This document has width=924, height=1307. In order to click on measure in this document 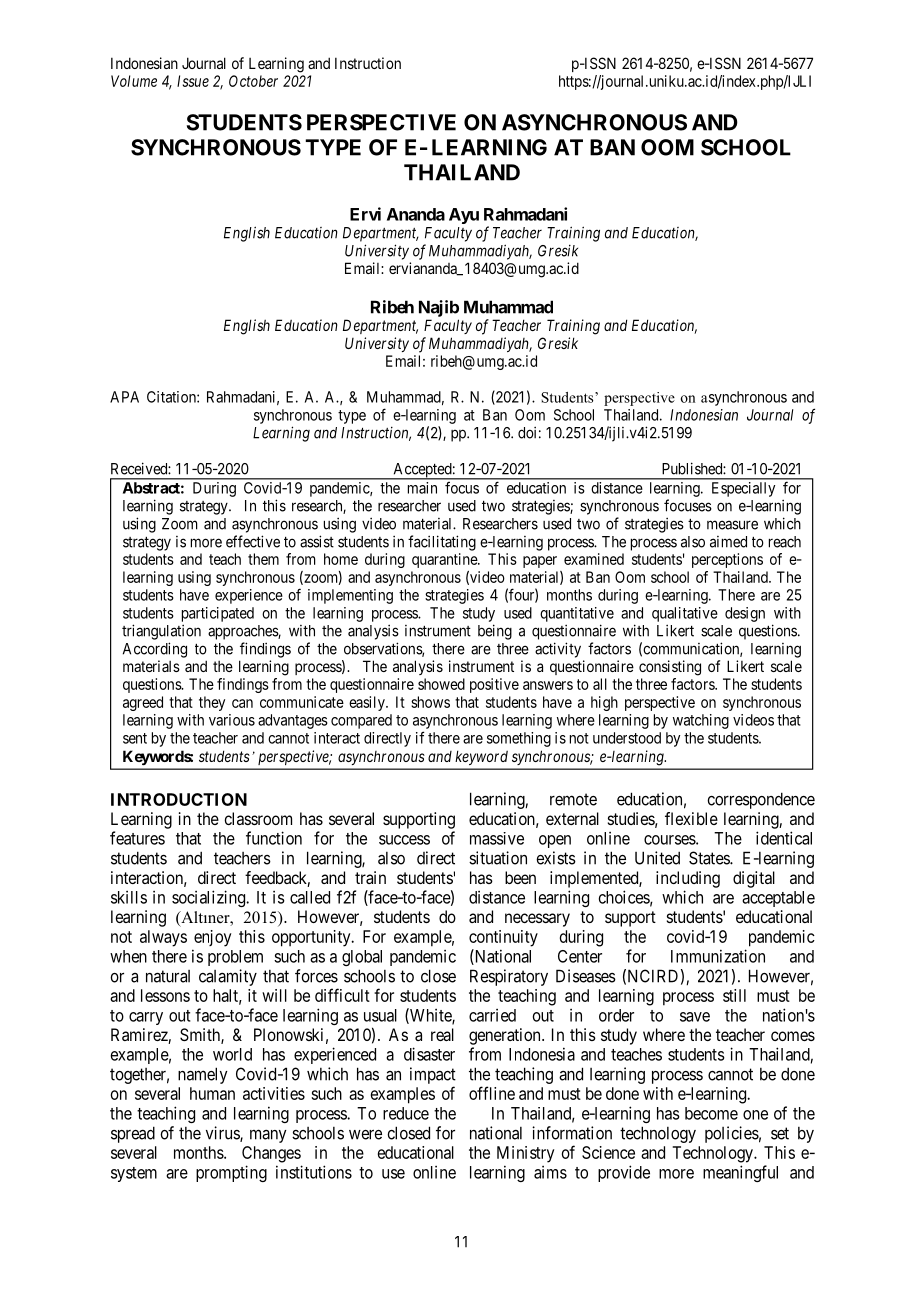, I will do `click(732, 525)`.
